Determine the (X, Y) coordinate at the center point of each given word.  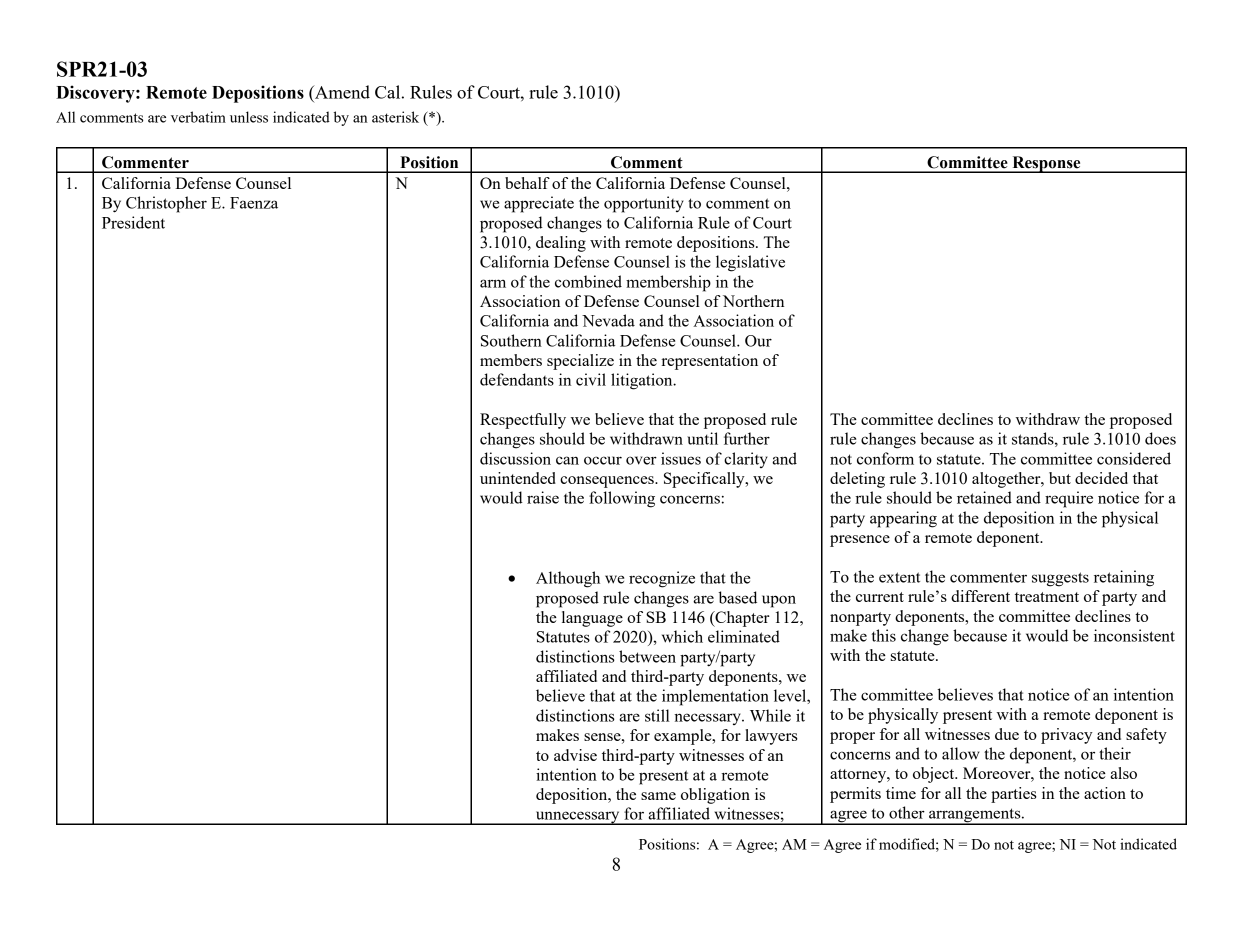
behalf (527, 183)
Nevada (608, 320)
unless (249, 117)
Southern (511, 340)
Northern (753, 301)
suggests (1060, 579)
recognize (662, 579)
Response (1046, 164)
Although (568, 579)
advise (575, 755)
